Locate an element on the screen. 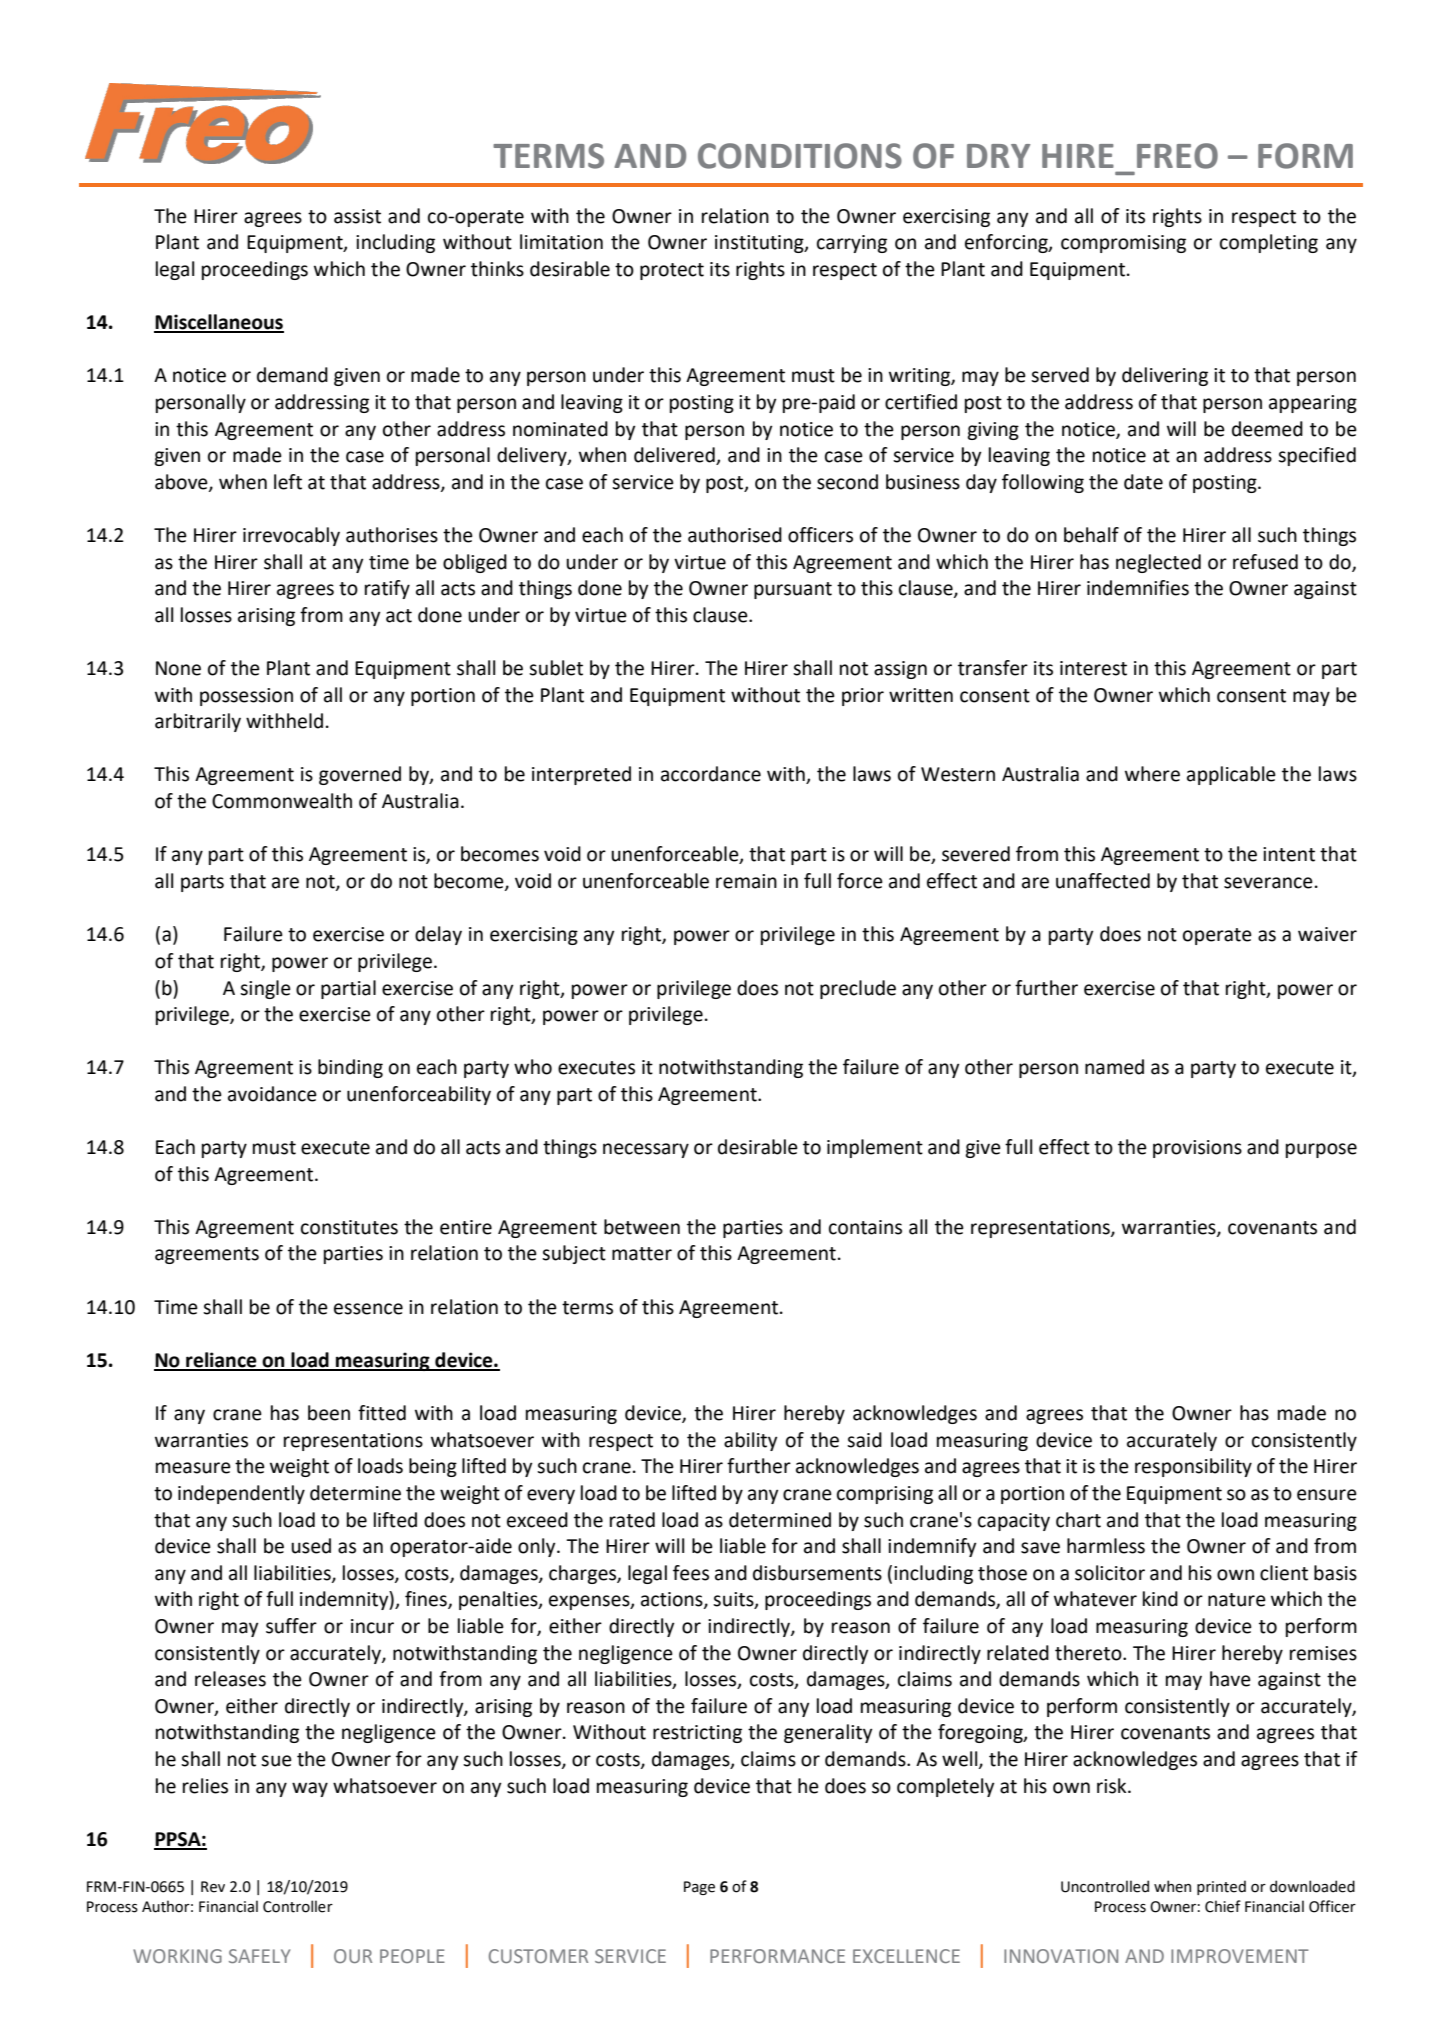 The width and height of the screenshot is (1442, 2039). CONDITIONS is located at coordinates (800, 156).
